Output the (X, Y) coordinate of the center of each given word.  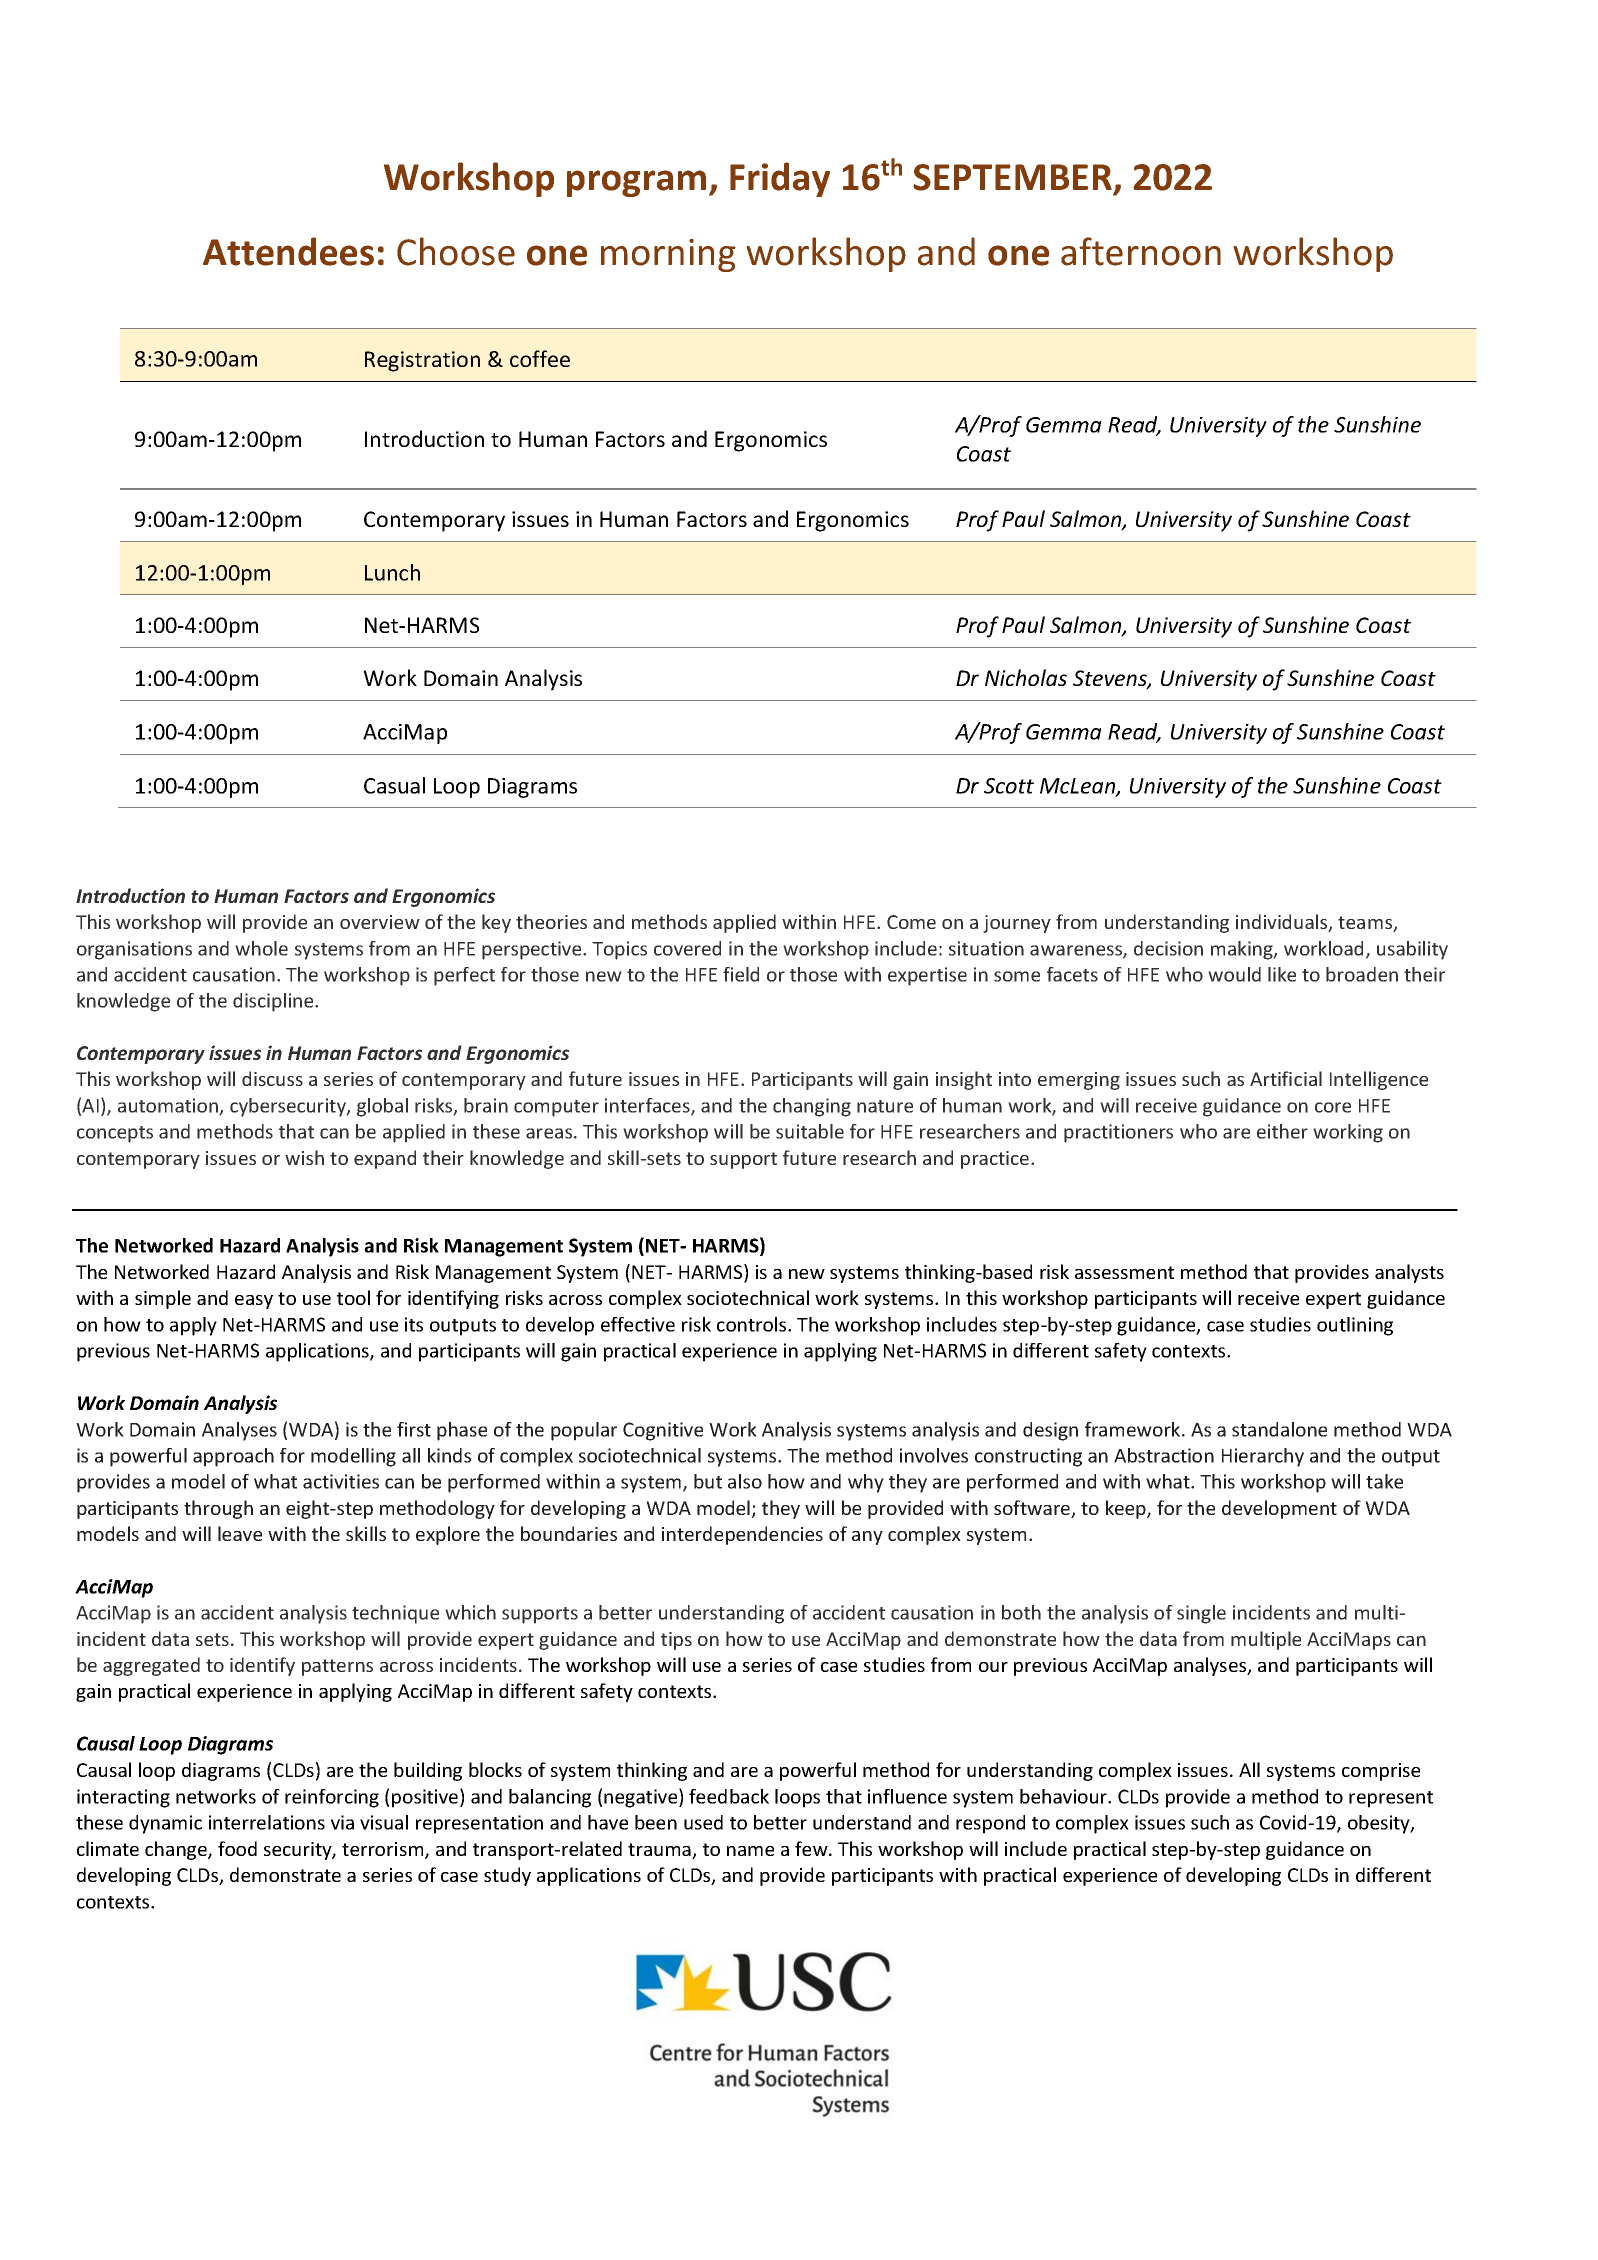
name (750, 1851)
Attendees (288, 251)
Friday (780, 179)
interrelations (267, 1822)
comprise (1381, 1772)
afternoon (1141, 251)
